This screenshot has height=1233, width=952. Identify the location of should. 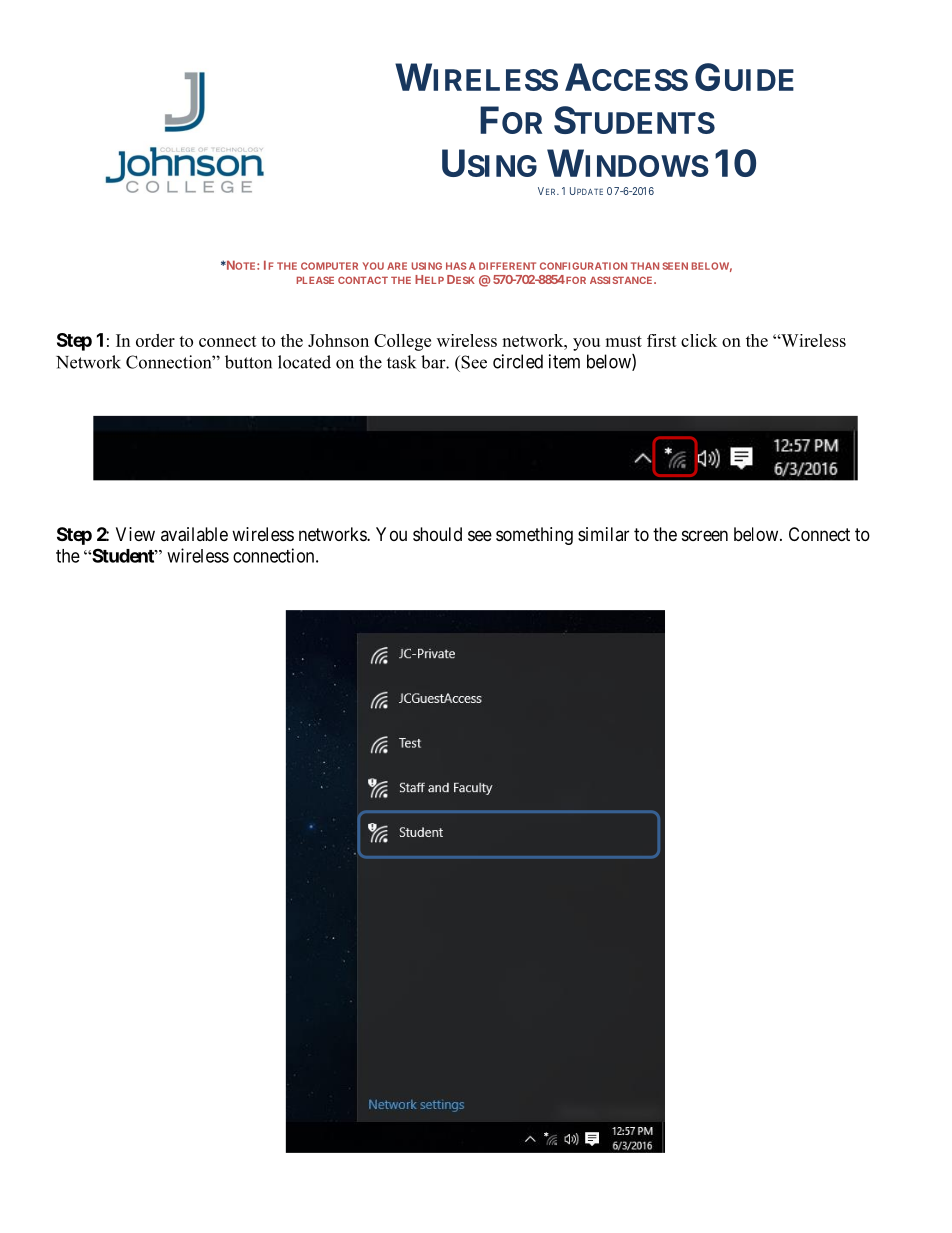
(437, 534).
